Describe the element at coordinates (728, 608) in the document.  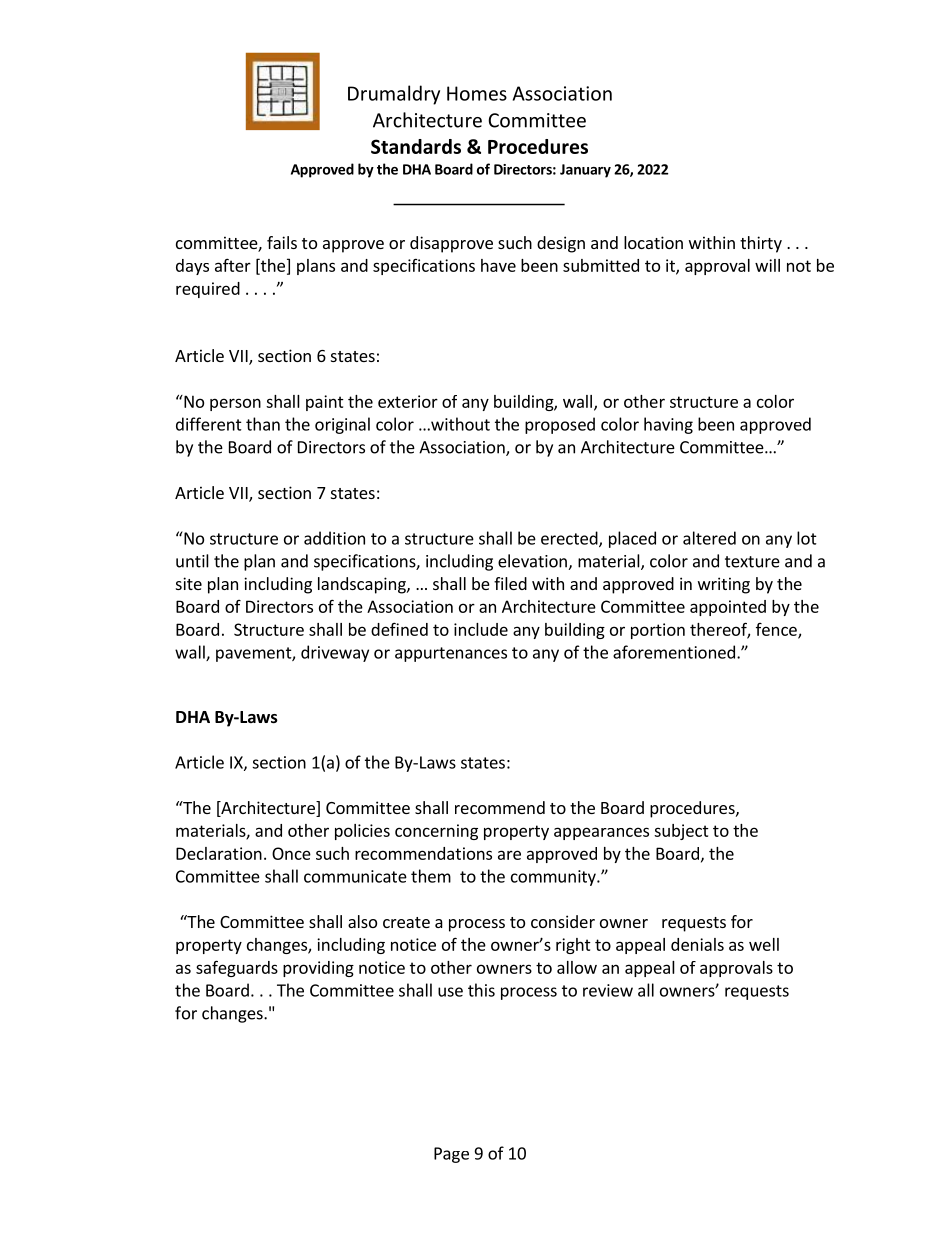
I see `appointed` at that location.
